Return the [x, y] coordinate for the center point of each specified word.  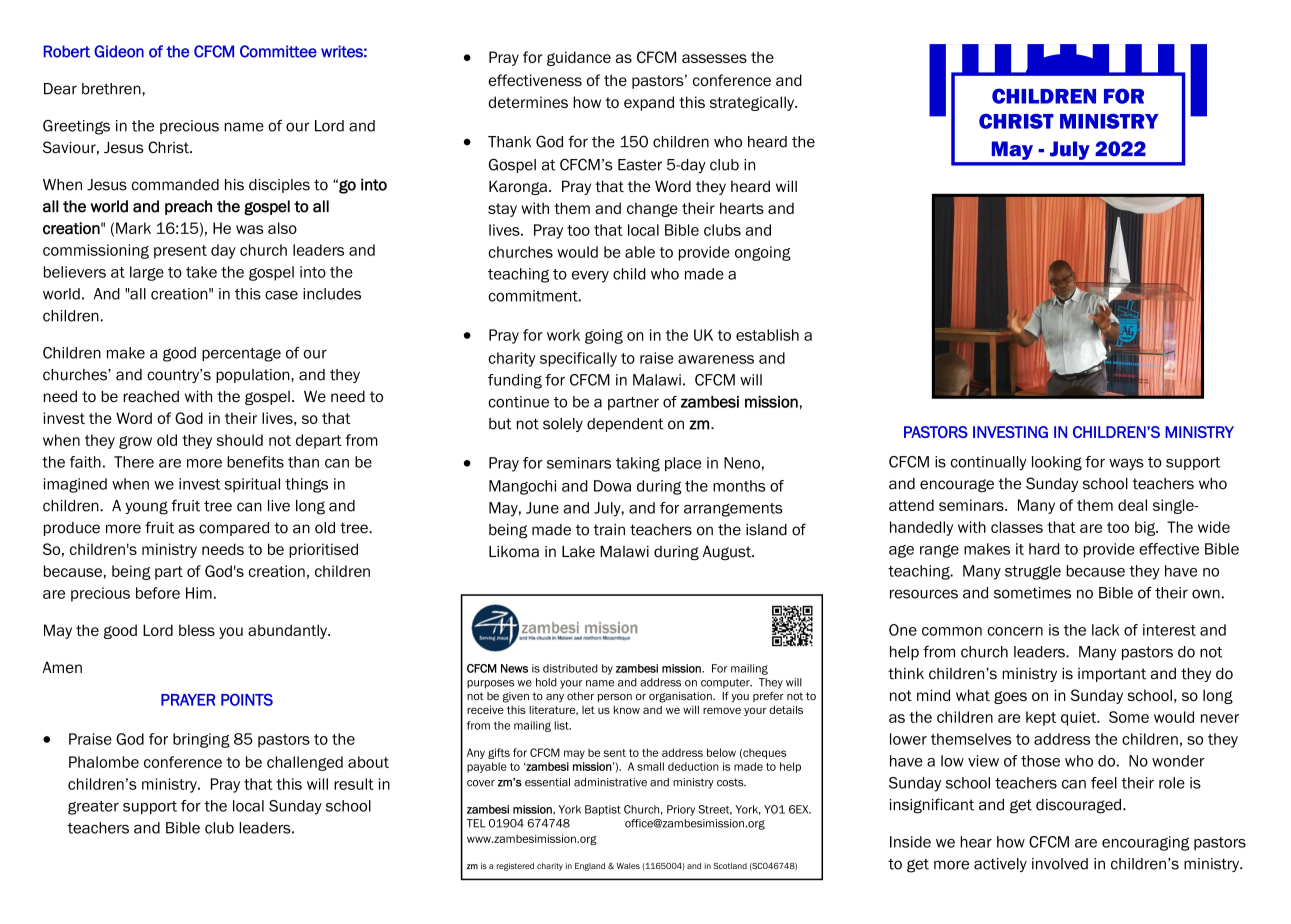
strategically [753, 103]
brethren [112, 89]
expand [649, 103]
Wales [628, 866]
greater [93, 808]
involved [1060, 864]
